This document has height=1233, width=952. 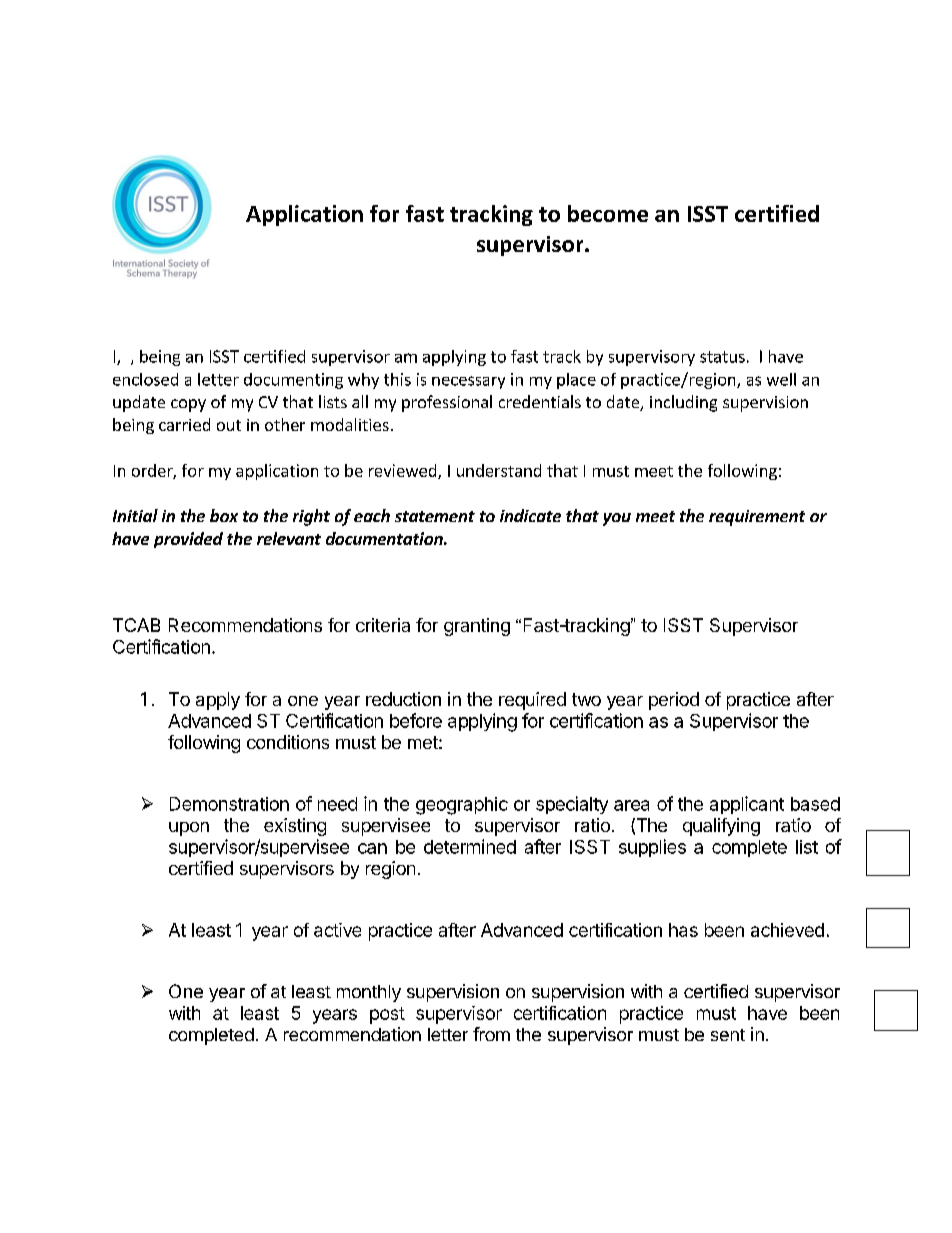 What do you see at coordinates (145, 379) in the document?
I see `enclosed` at bounding box center [145, 379].
